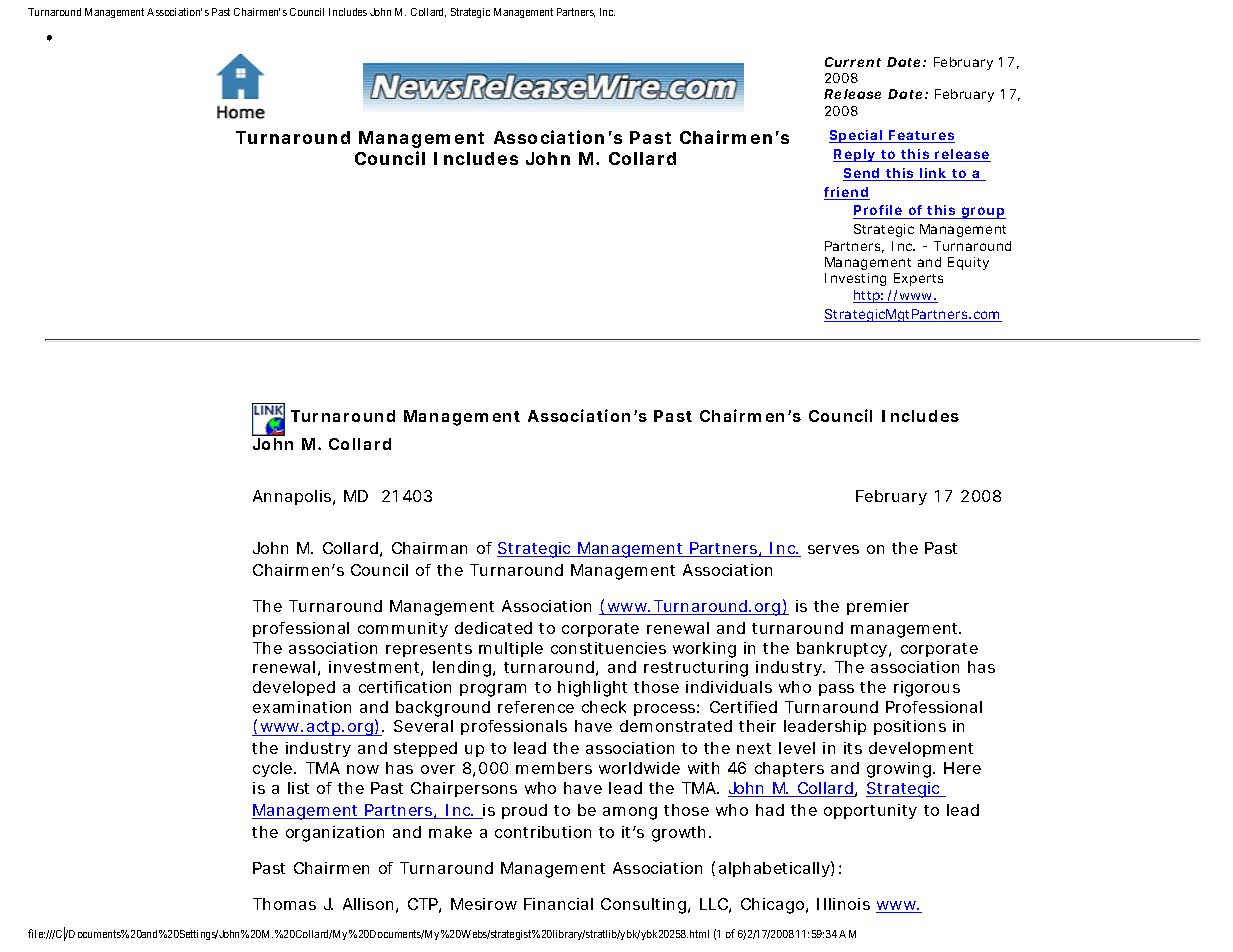 The image size is (1233, 952). Describe the element at coordinates (857, 136) in the screenshot. I see `Special` at that location.
